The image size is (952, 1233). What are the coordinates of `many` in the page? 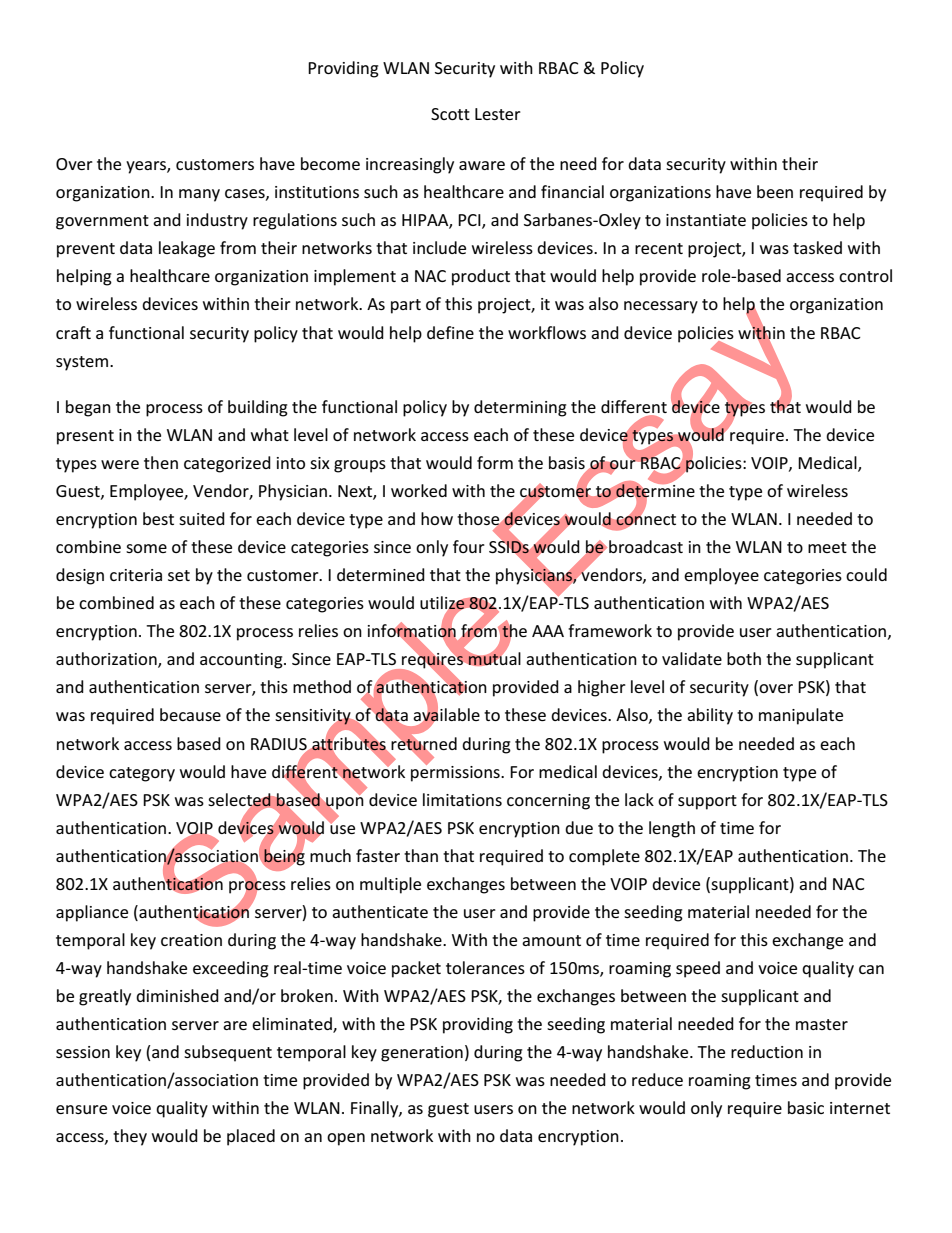 It's located at (199, 195).
